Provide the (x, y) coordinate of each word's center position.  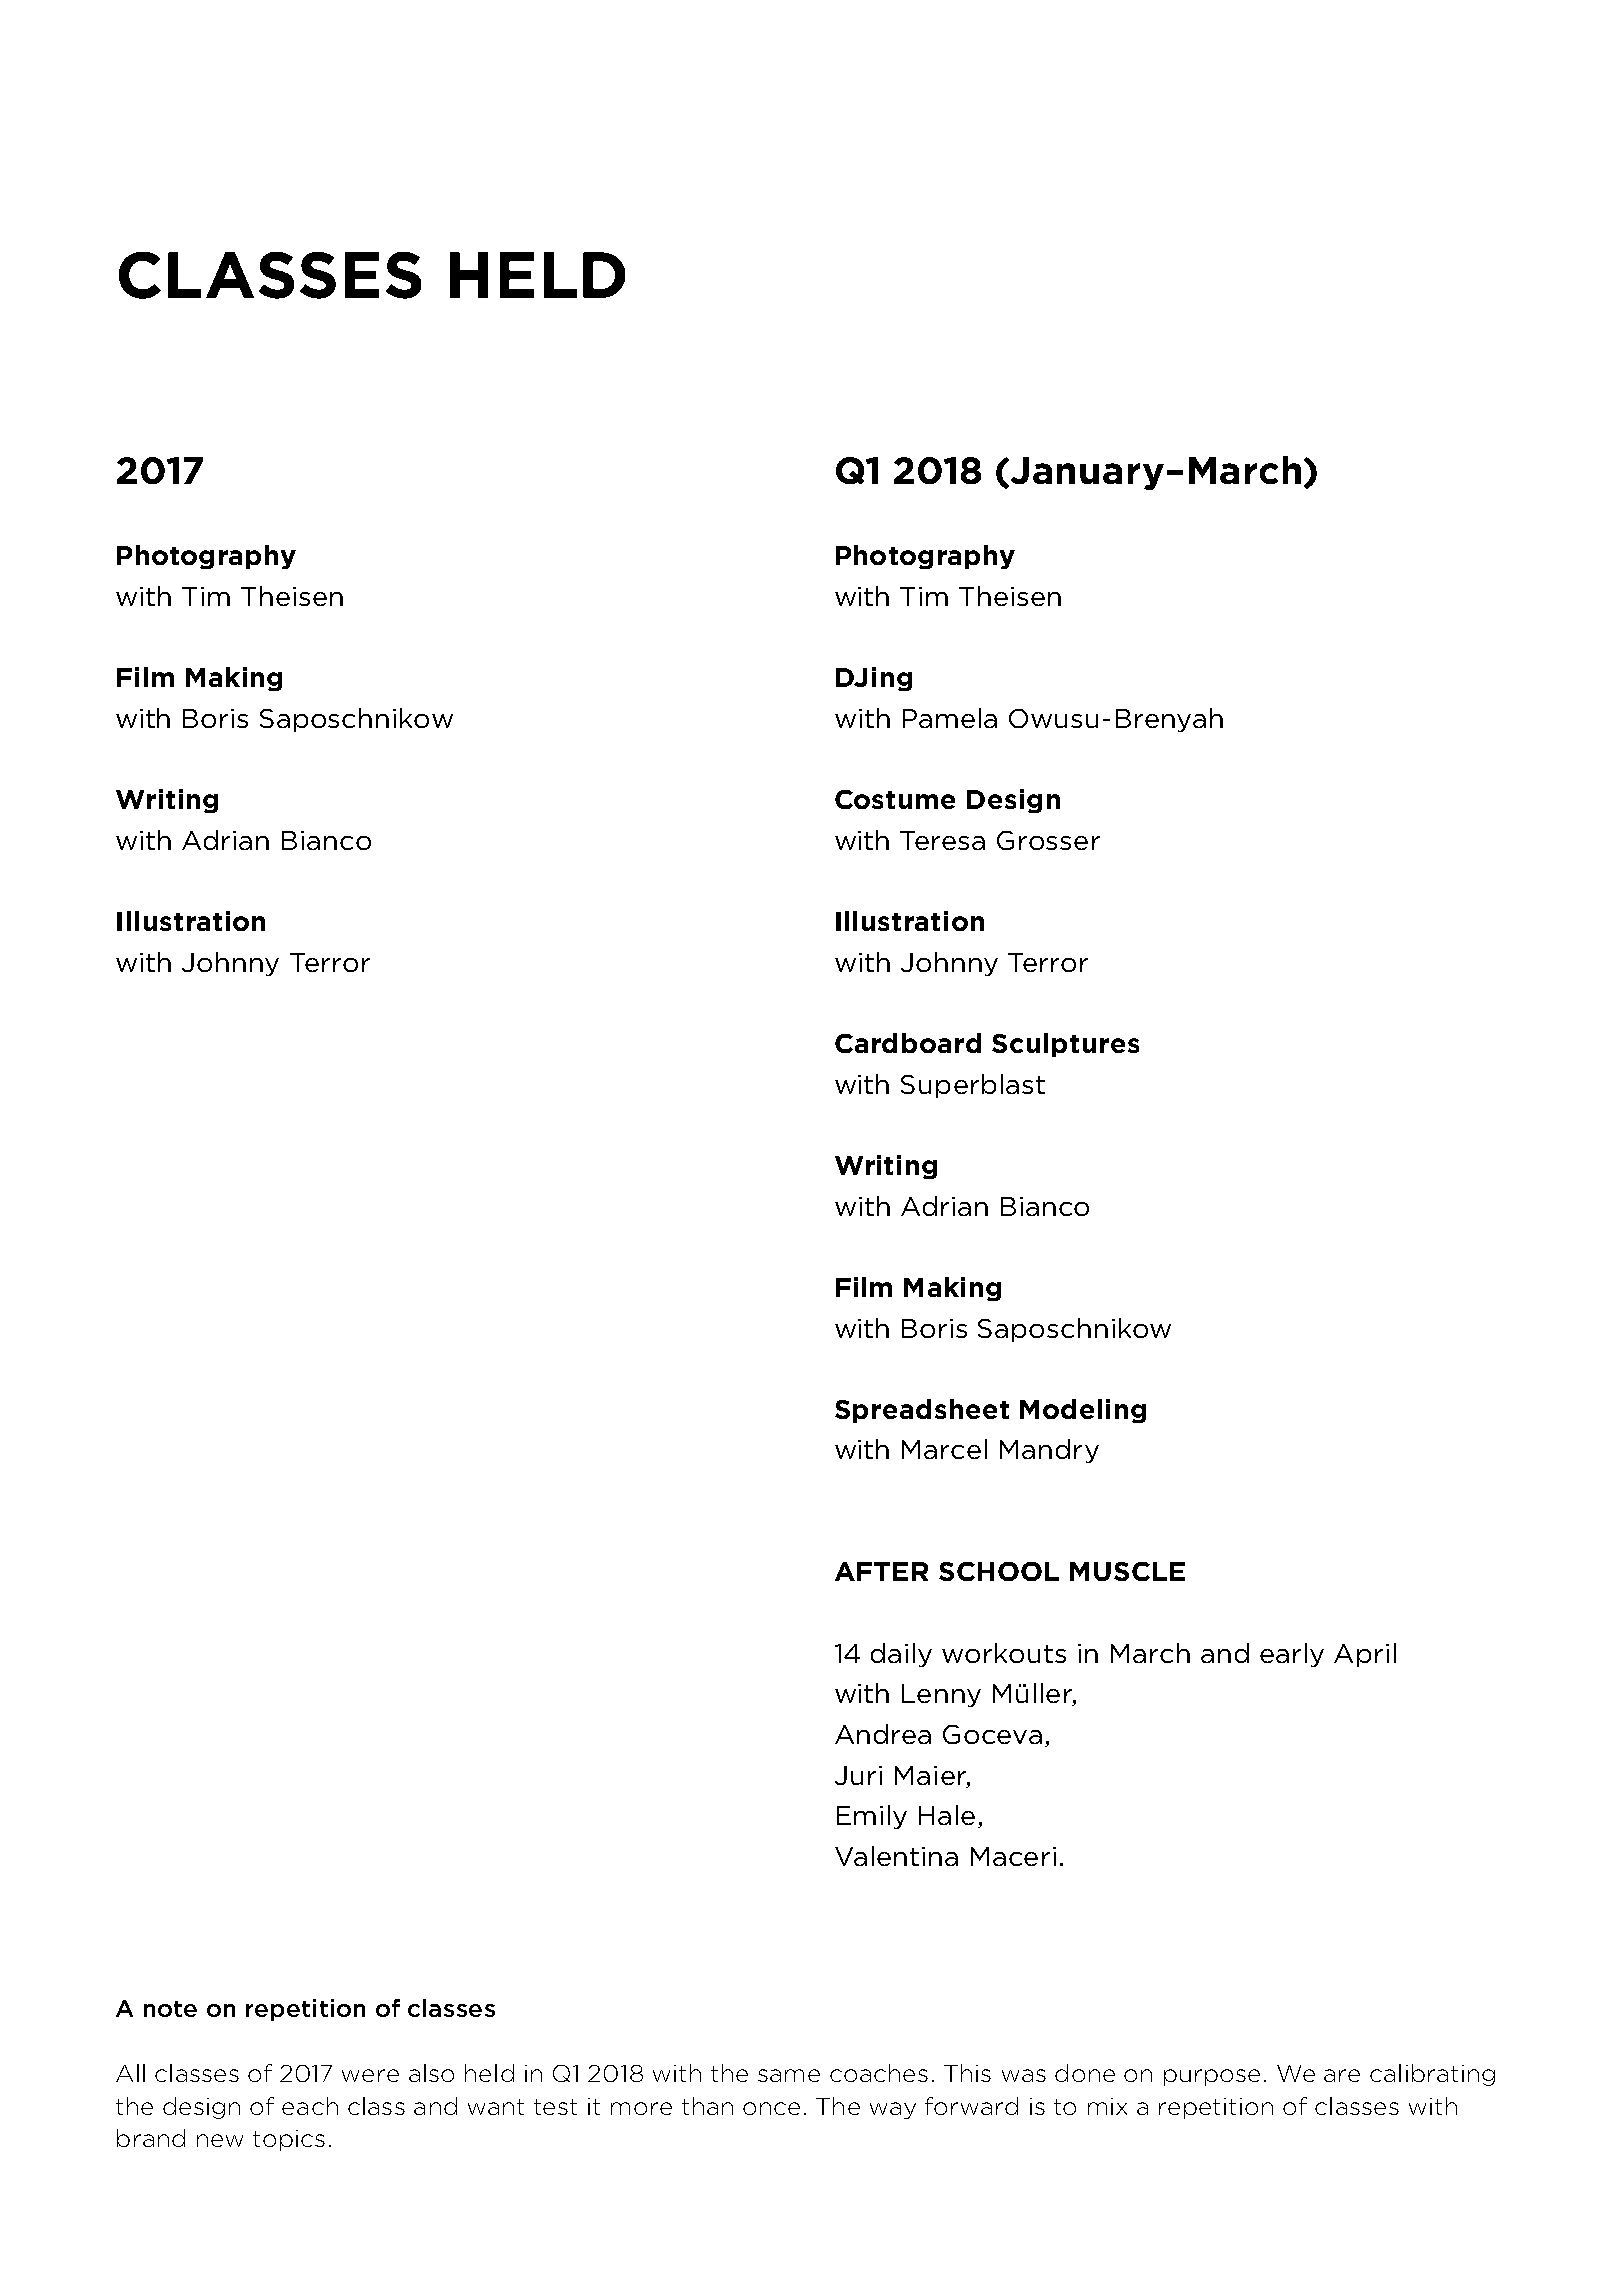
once (771, 2108)
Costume (895, 799)
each (310, 2106)
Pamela (950, 718)
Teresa (942, 840)
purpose (1212, 2077)
